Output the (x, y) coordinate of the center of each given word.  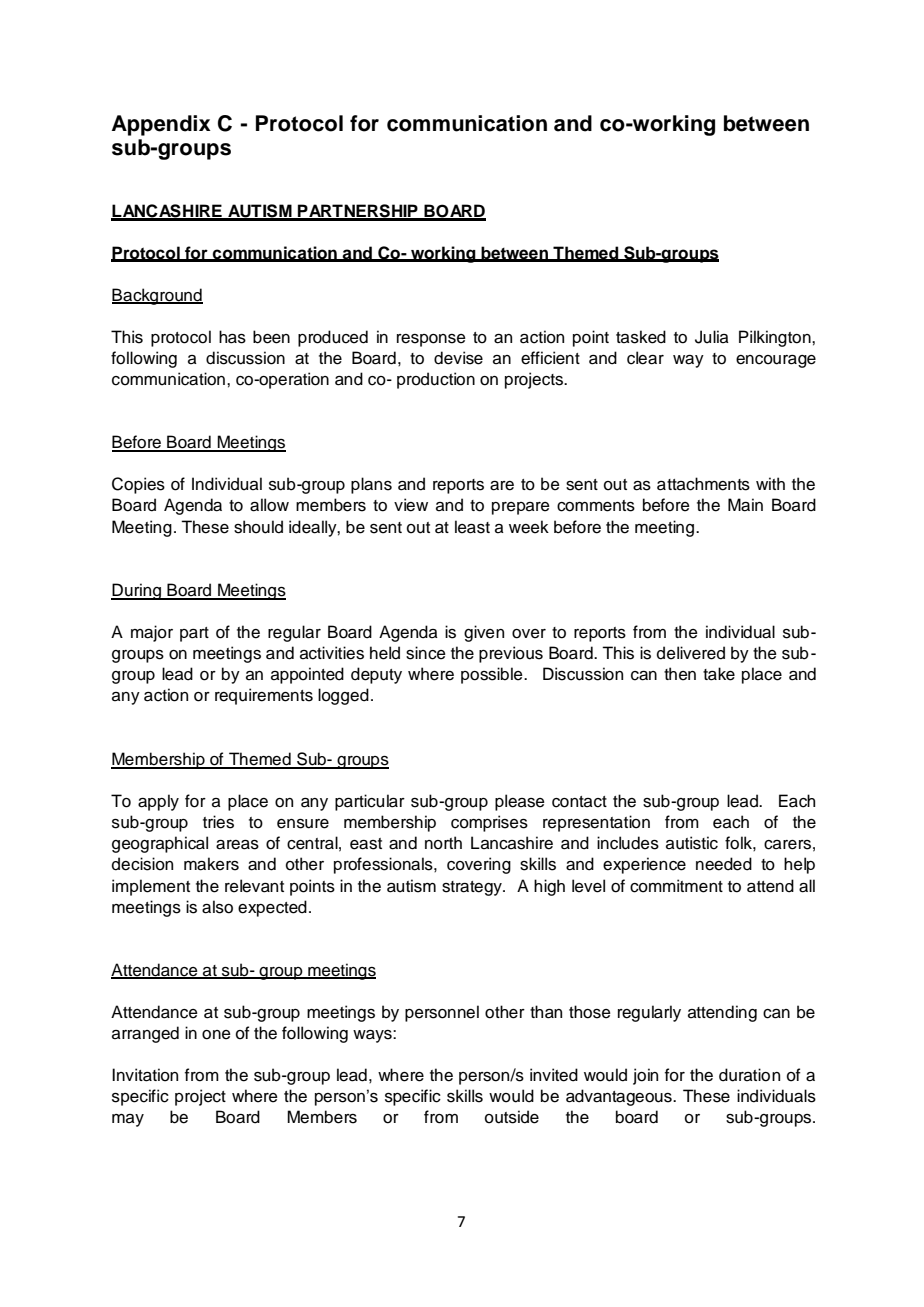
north (443, 843)
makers (211, 864)
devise (458, 358)
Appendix (161, 125)
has (232, 337)
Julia (712, 337)
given (484, 633)
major (152, 633)
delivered (691, 653)
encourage (776, 361)
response (431, 340)
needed (724, 864)
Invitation (145, 1075)
